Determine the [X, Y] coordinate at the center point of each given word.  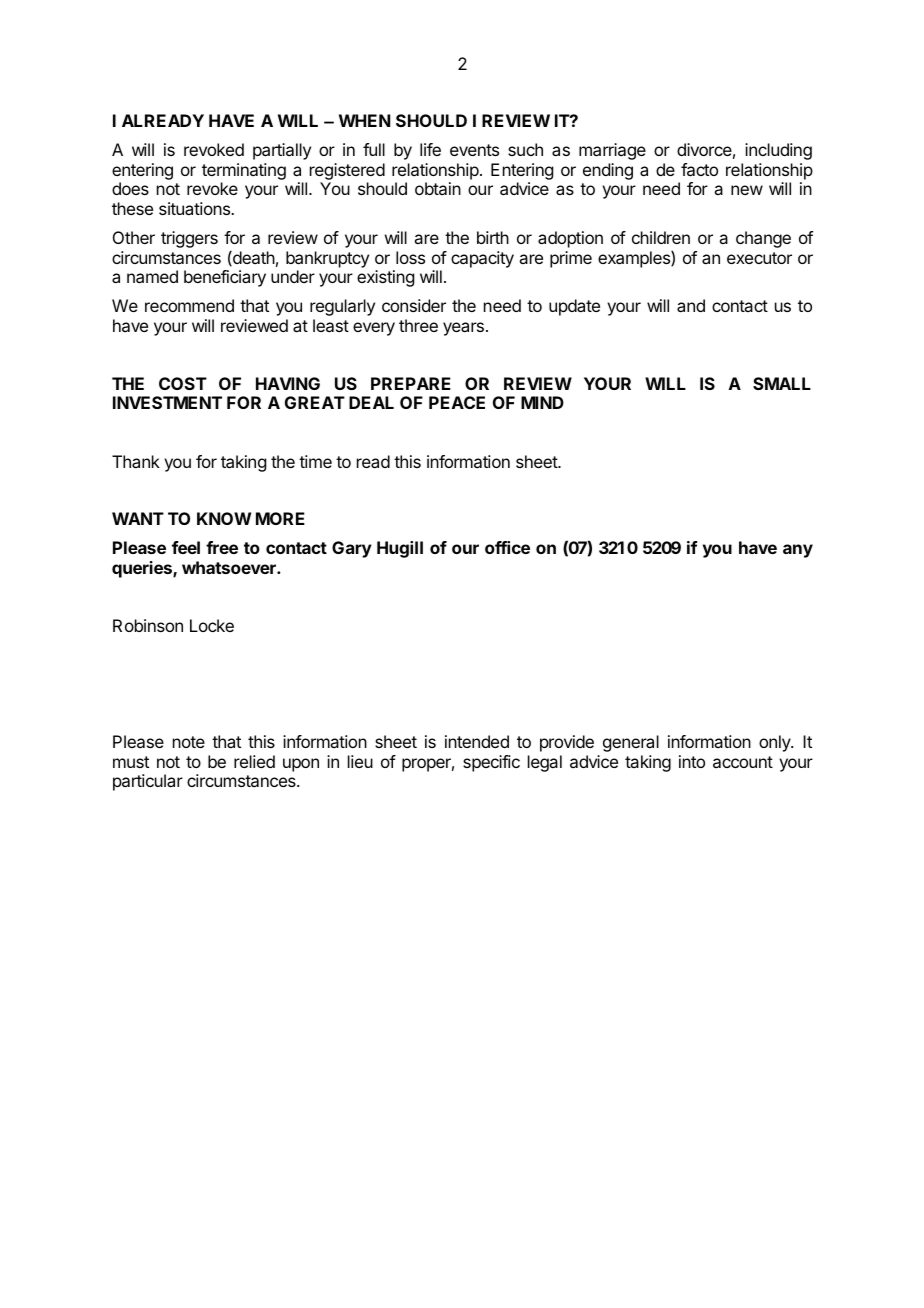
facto [699, 169]
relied [254, 761]
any [798, 551]
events [474, 150]
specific [491, 763]
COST [183, 383]
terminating [244, 173]
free [222, 547]
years [463, 329]
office [507, 547]
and [691, 305]
